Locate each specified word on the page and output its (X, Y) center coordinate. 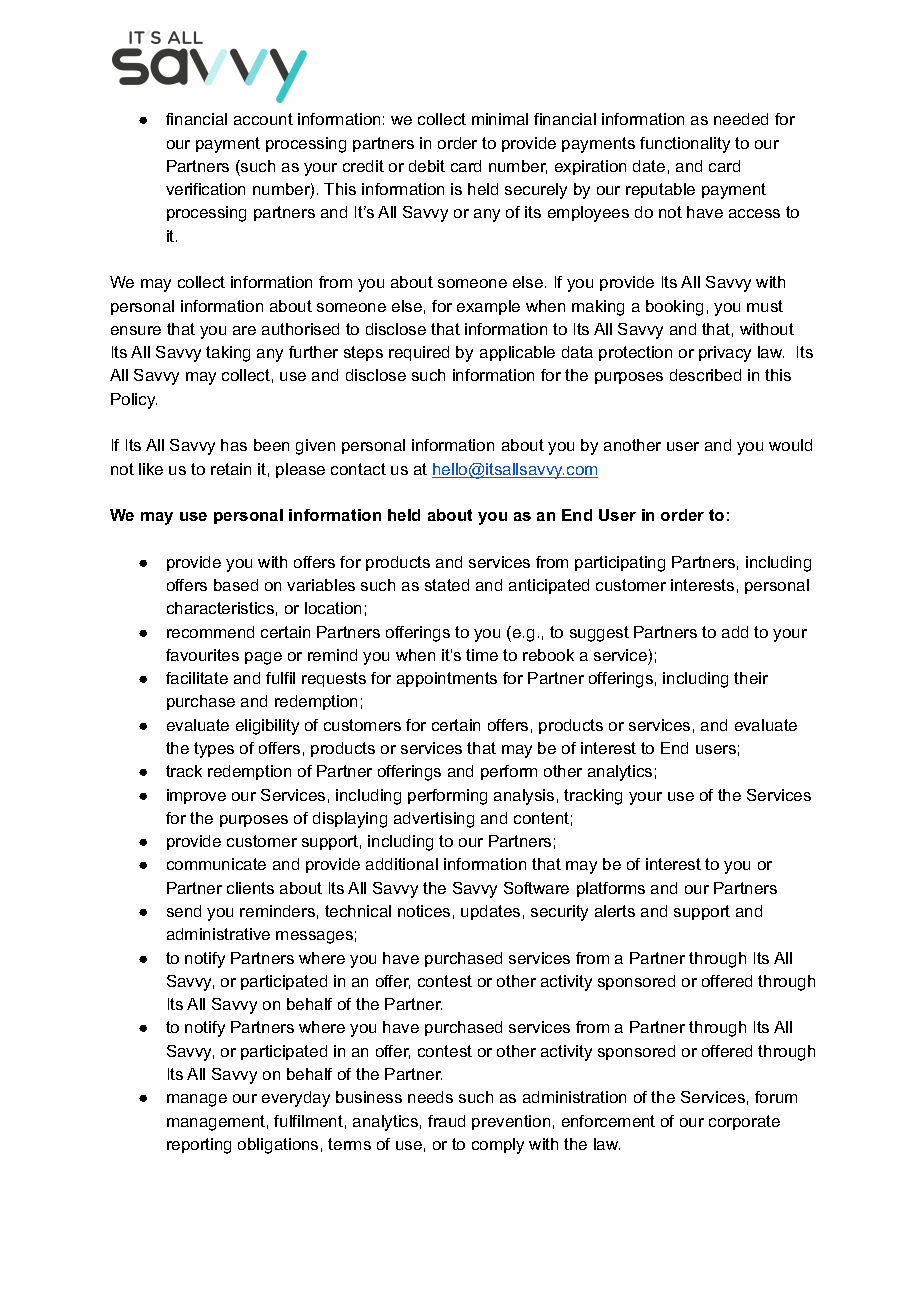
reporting (199, 1146)
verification (205, 189)
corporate (744, 1122)
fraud (446, 1121)
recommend (210, 632)
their (751, 678)
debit (427, 166)
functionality (685, 145)
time (482, 655)
